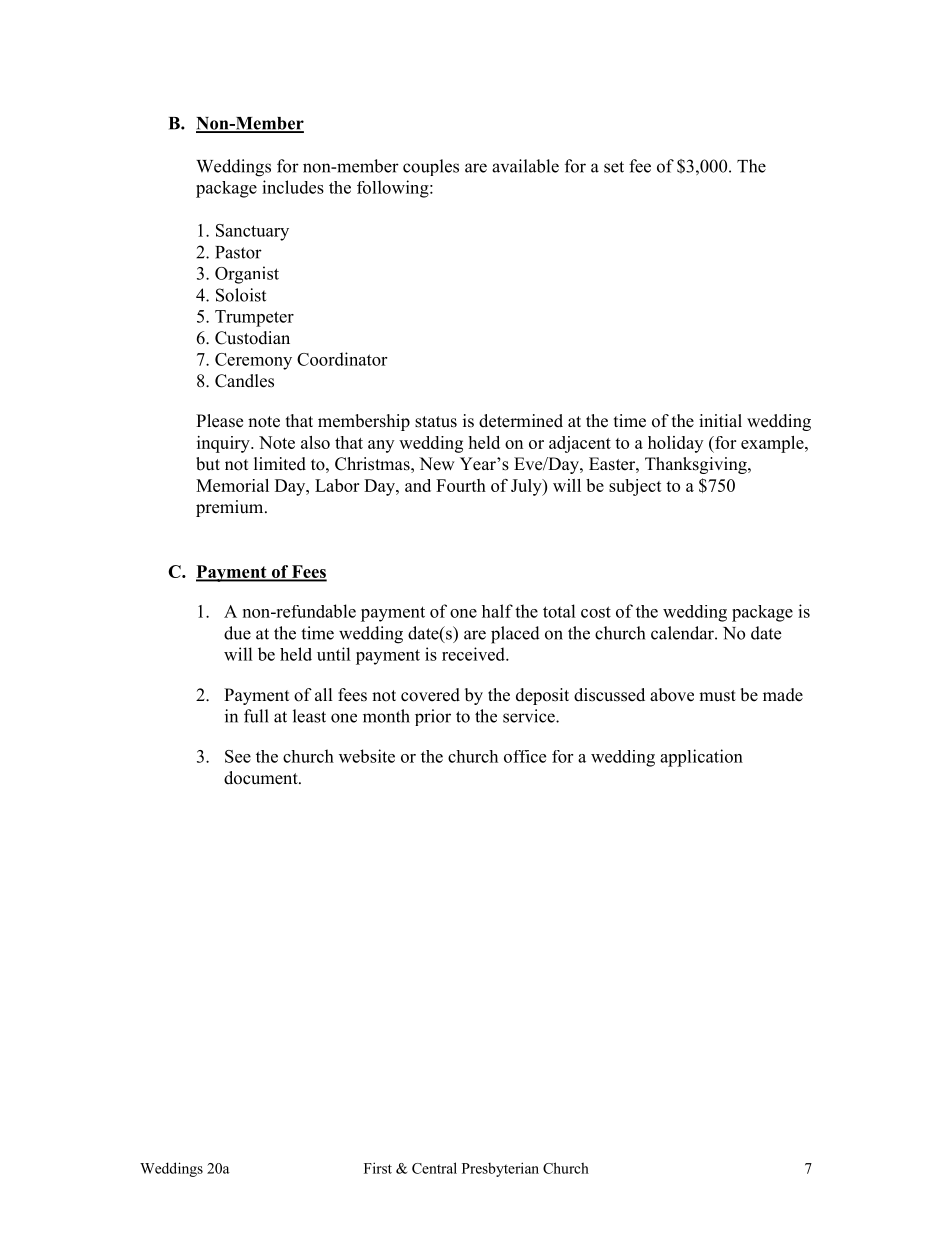  Describe the element at coordinates (614, 167) in the page. I see `set` at that location.
